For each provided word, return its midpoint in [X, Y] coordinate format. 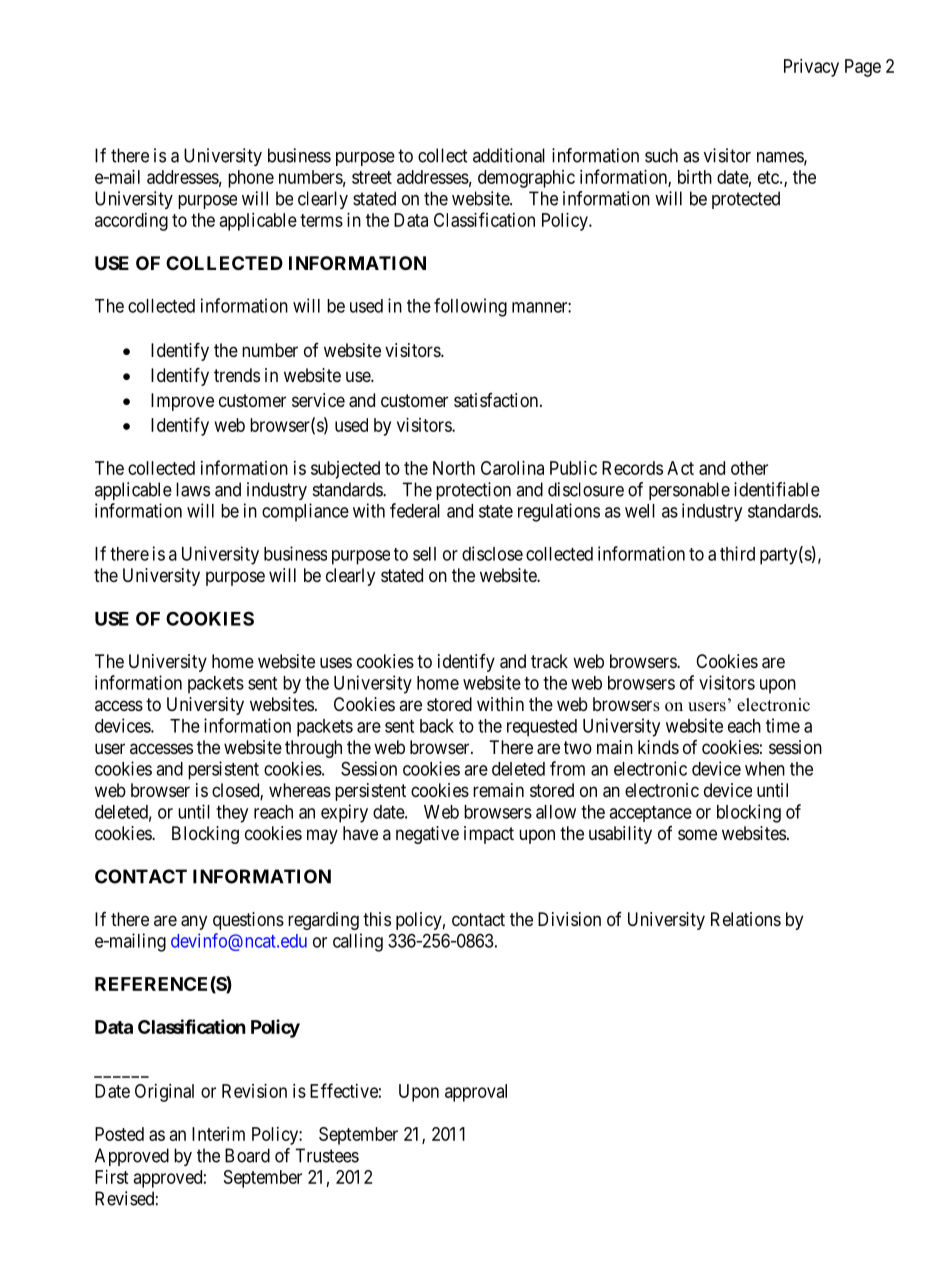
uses [336, 662]
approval [476, 1093]
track [549, 661]
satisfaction [497, 400]
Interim [218, 1134]
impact [489, 835]
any [194, 922]
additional [509, 155]
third [737, 553]
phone [251, 179]
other [749, 468]
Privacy [811, 68]
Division [569, 919]
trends [237, 375]
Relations [746, 919]
